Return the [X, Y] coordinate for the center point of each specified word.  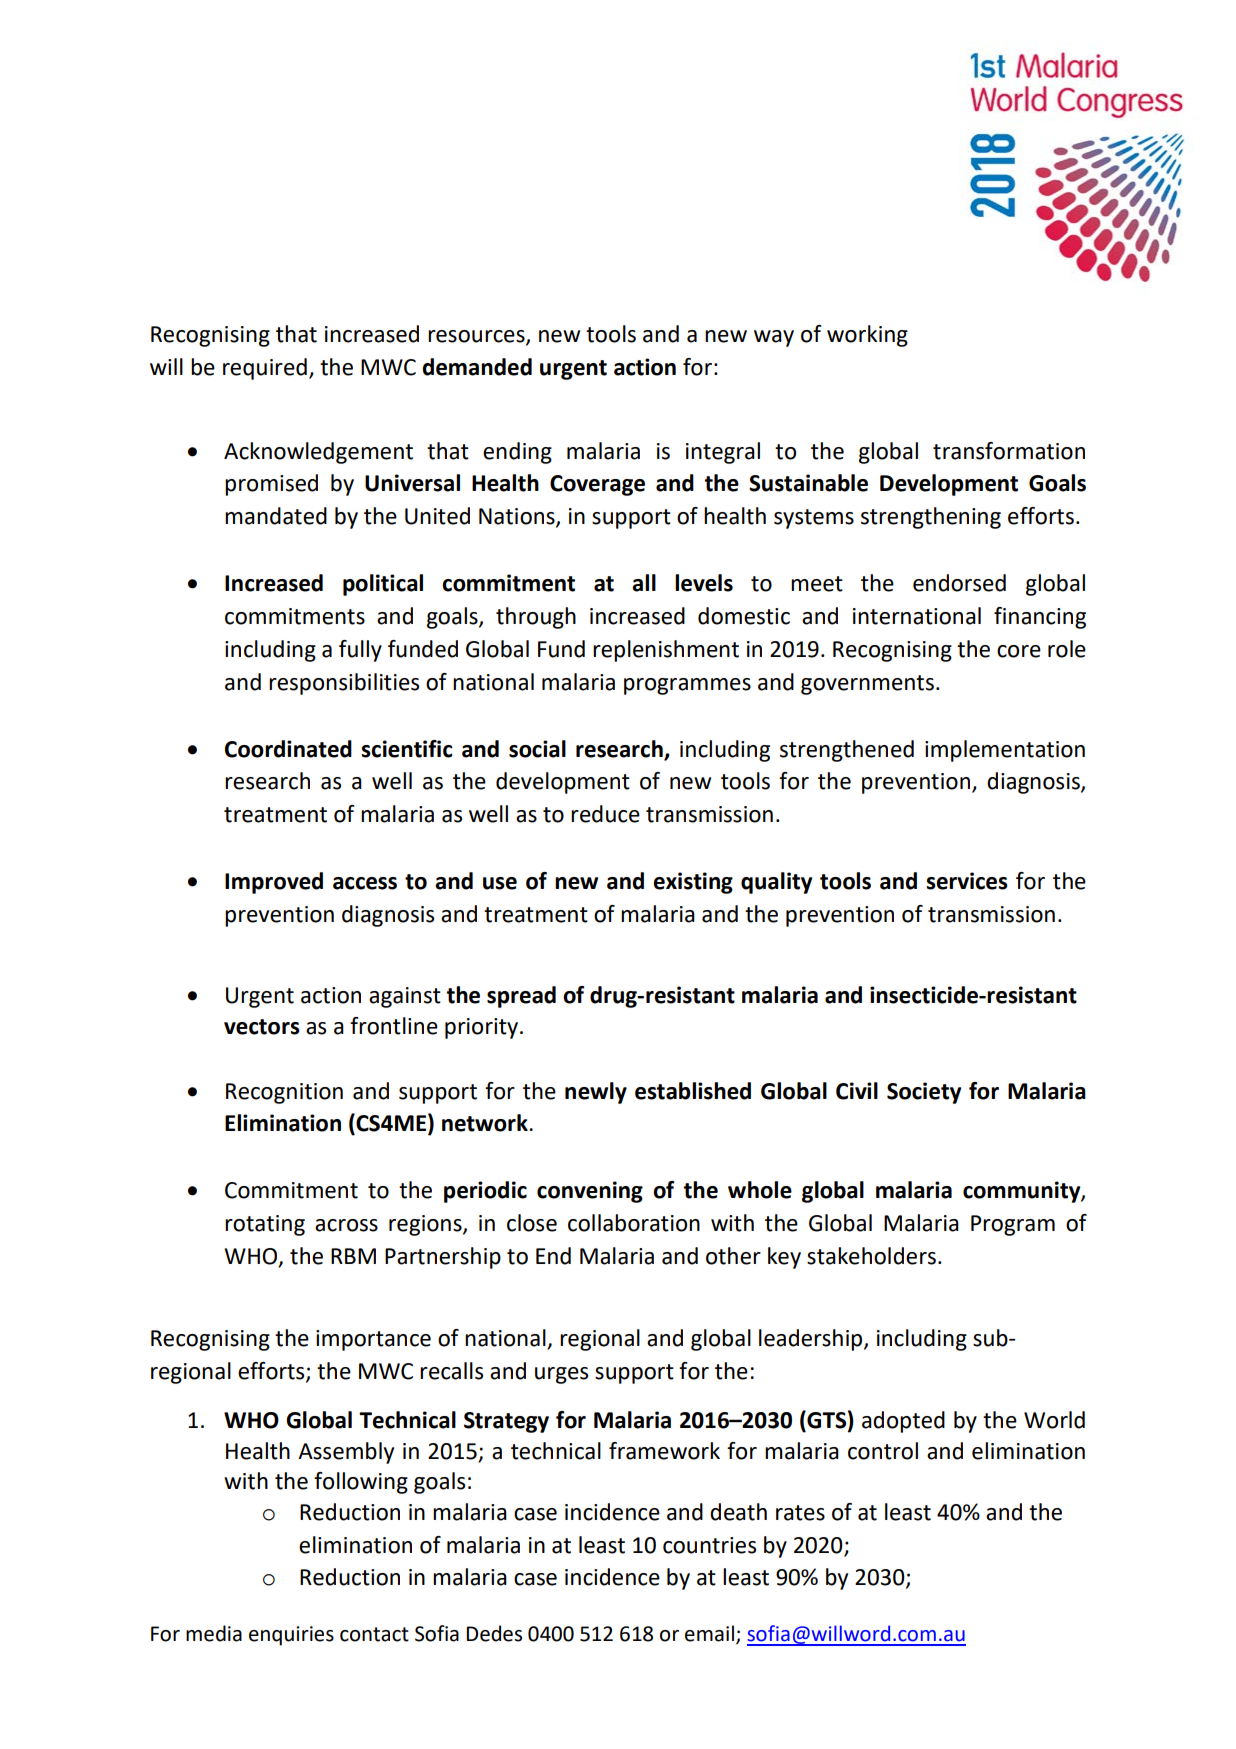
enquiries [291, 1636]
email [709, 1633]
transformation [1009, 451]
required [265, 369]
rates [800, 1513]
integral [723, 453]
